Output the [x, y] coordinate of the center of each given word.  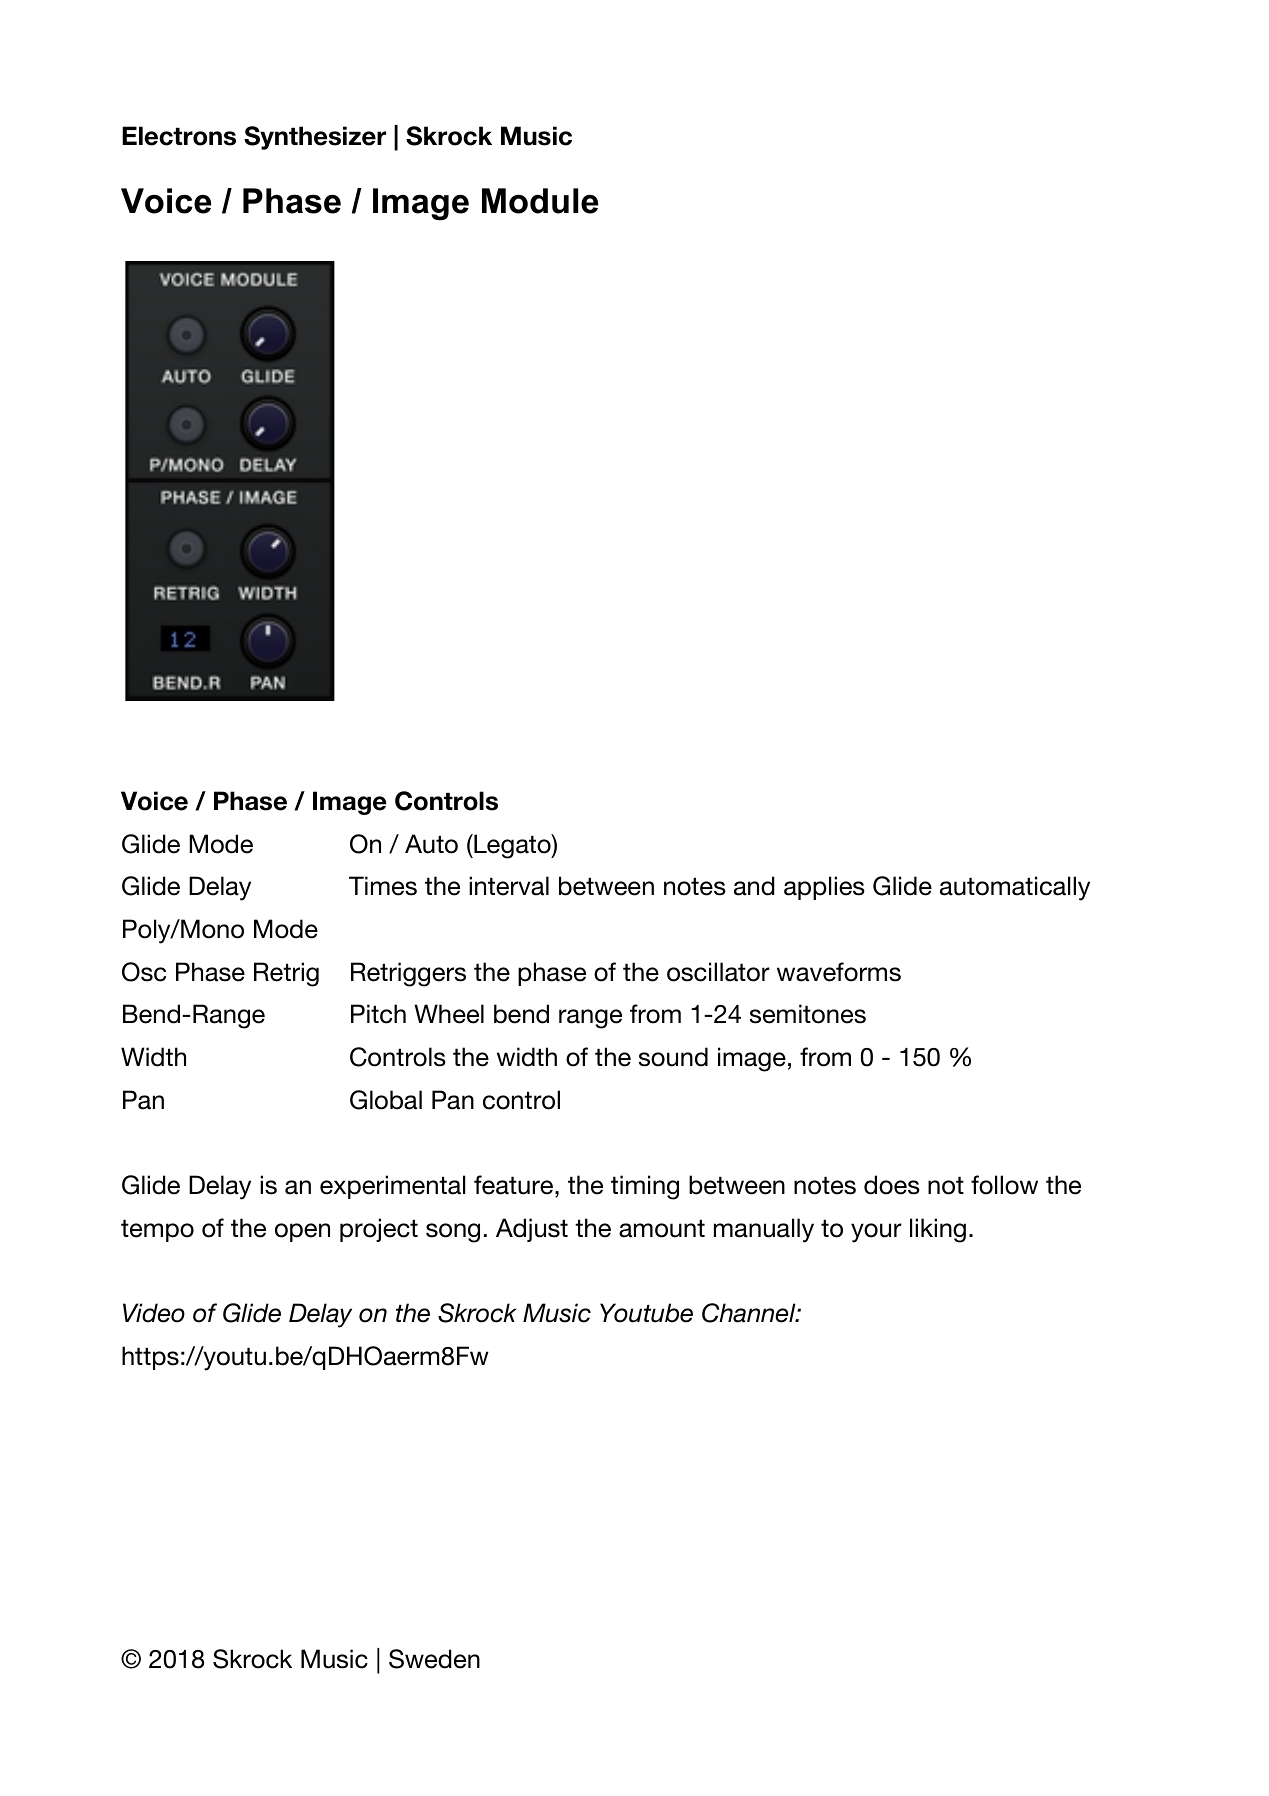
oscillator [718, 972]
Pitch [378, 1014]
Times [383, 886]
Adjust [532, 1230]
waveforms [839, 972]
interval [509, 886]
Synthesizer [315, 138]
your [876, 1233]
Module [540, 201]
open [302, 1232]
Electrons [179, 136]
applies [824, 888]
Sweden [434, 1659]
